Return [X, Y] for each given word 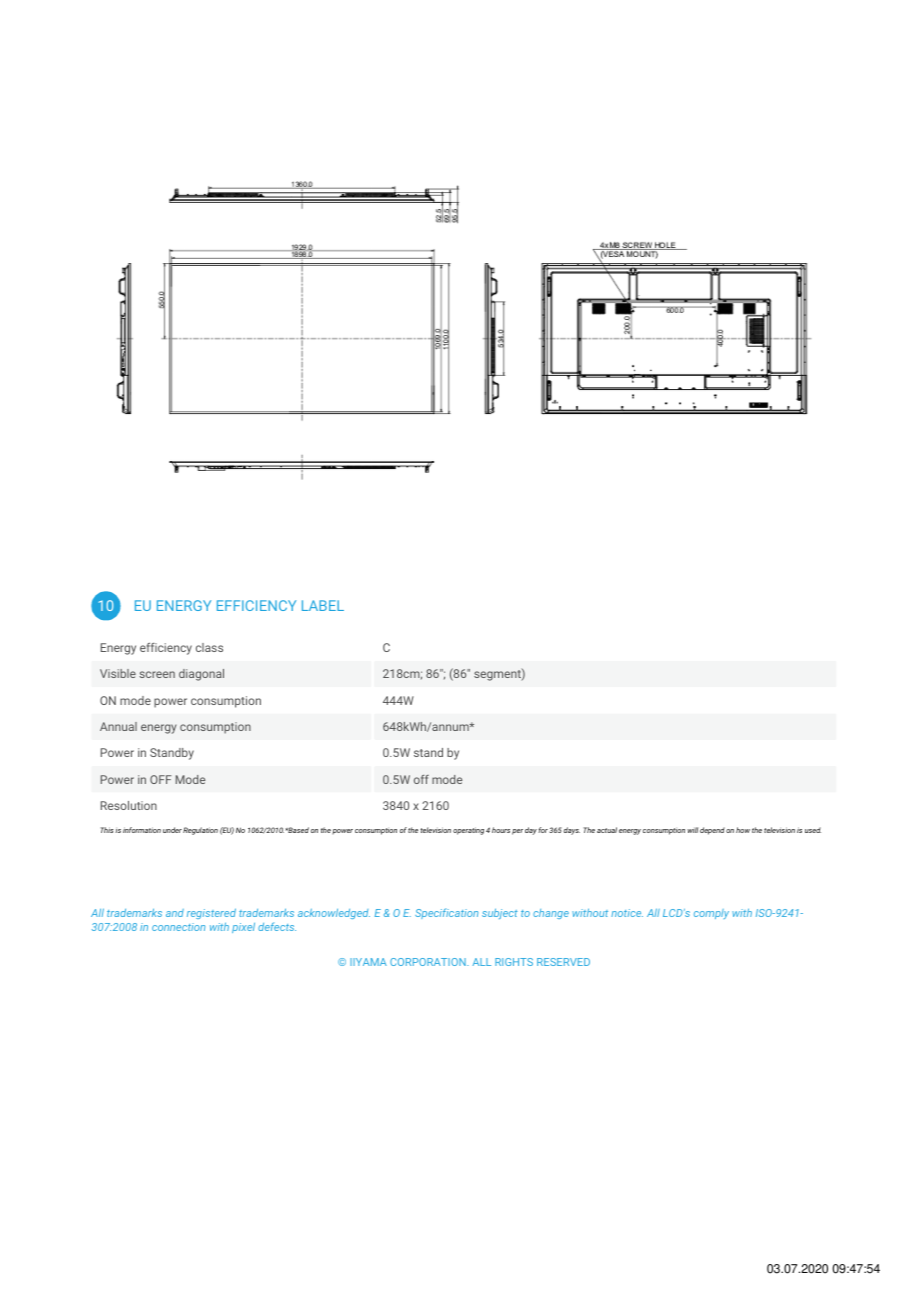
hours [501, 830]
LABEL [323, 605]
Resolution [129, 805]
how [743, 830]
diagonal [201, 675]
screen [157, 674]
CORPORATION [429, 962]
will [692, 830]
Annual [118, 726]
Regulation [200, 831]
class [209, 647]
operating [468, 831]
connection [178, 927]
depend [712, 831]
